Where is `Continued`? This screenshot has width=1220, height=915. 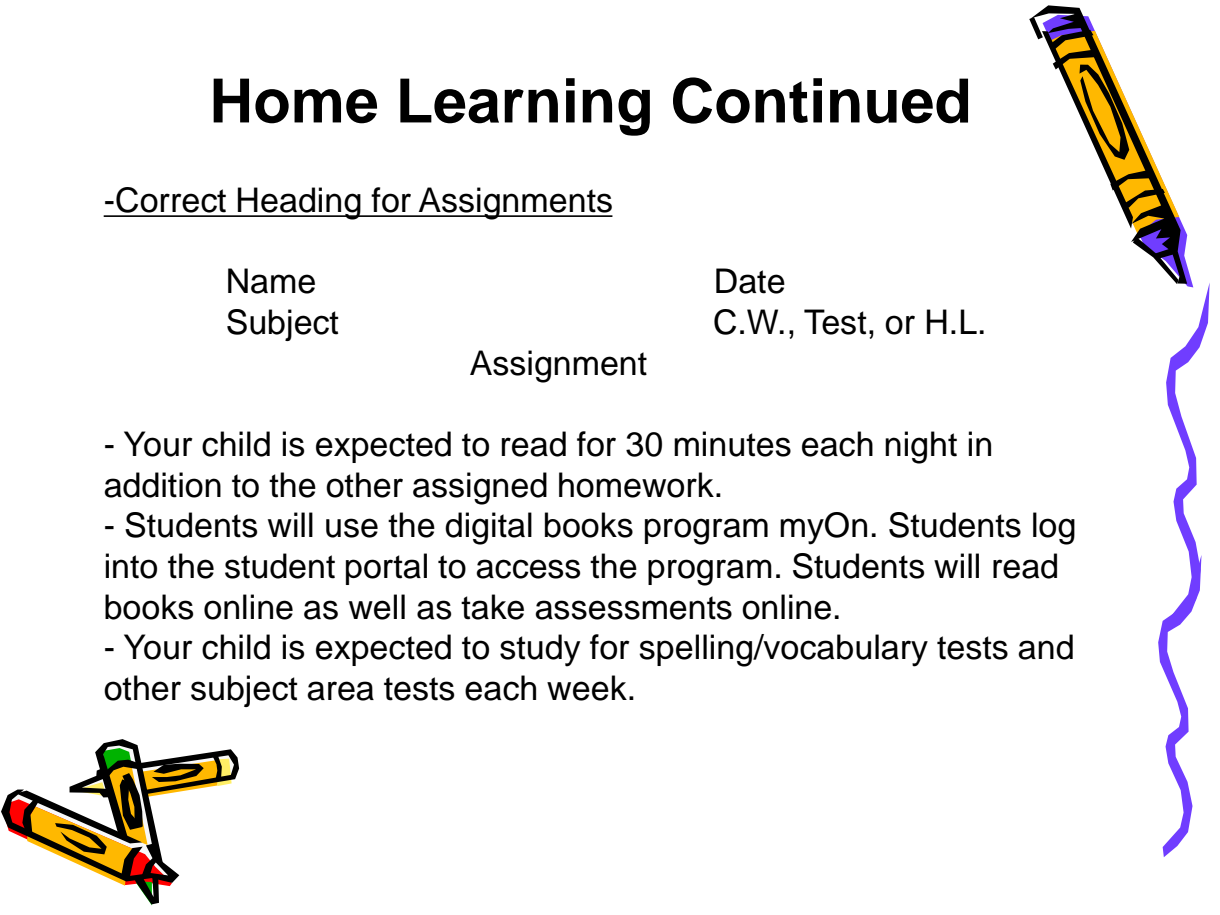 Continued is located at coordinates (820, 100).
